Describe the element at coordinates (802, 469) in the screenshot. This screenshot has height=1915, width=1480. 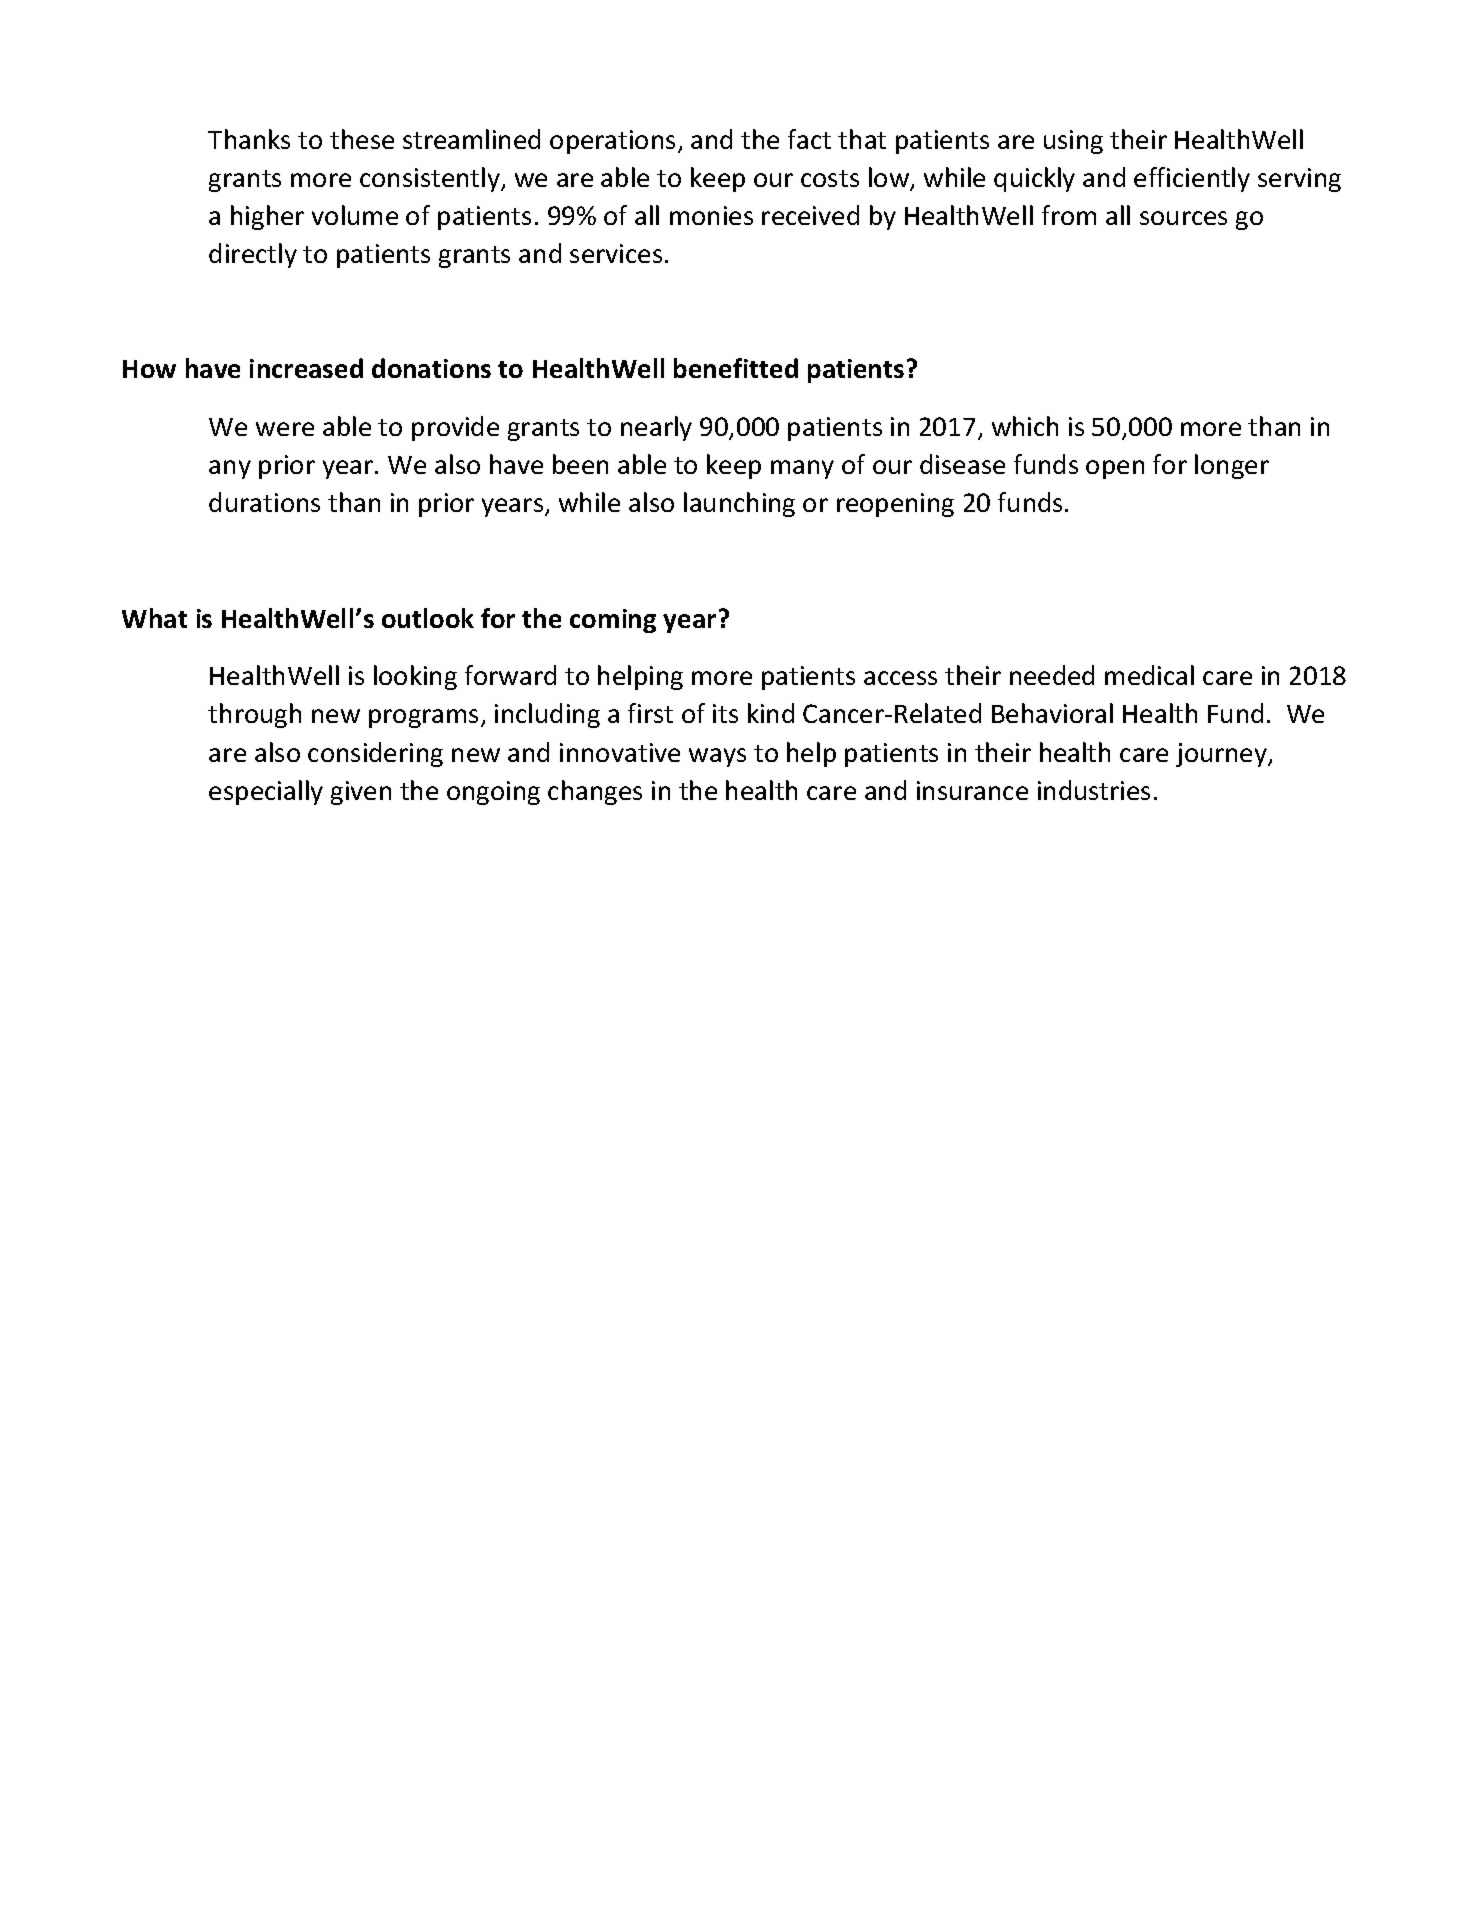
I see `many` at that location.
